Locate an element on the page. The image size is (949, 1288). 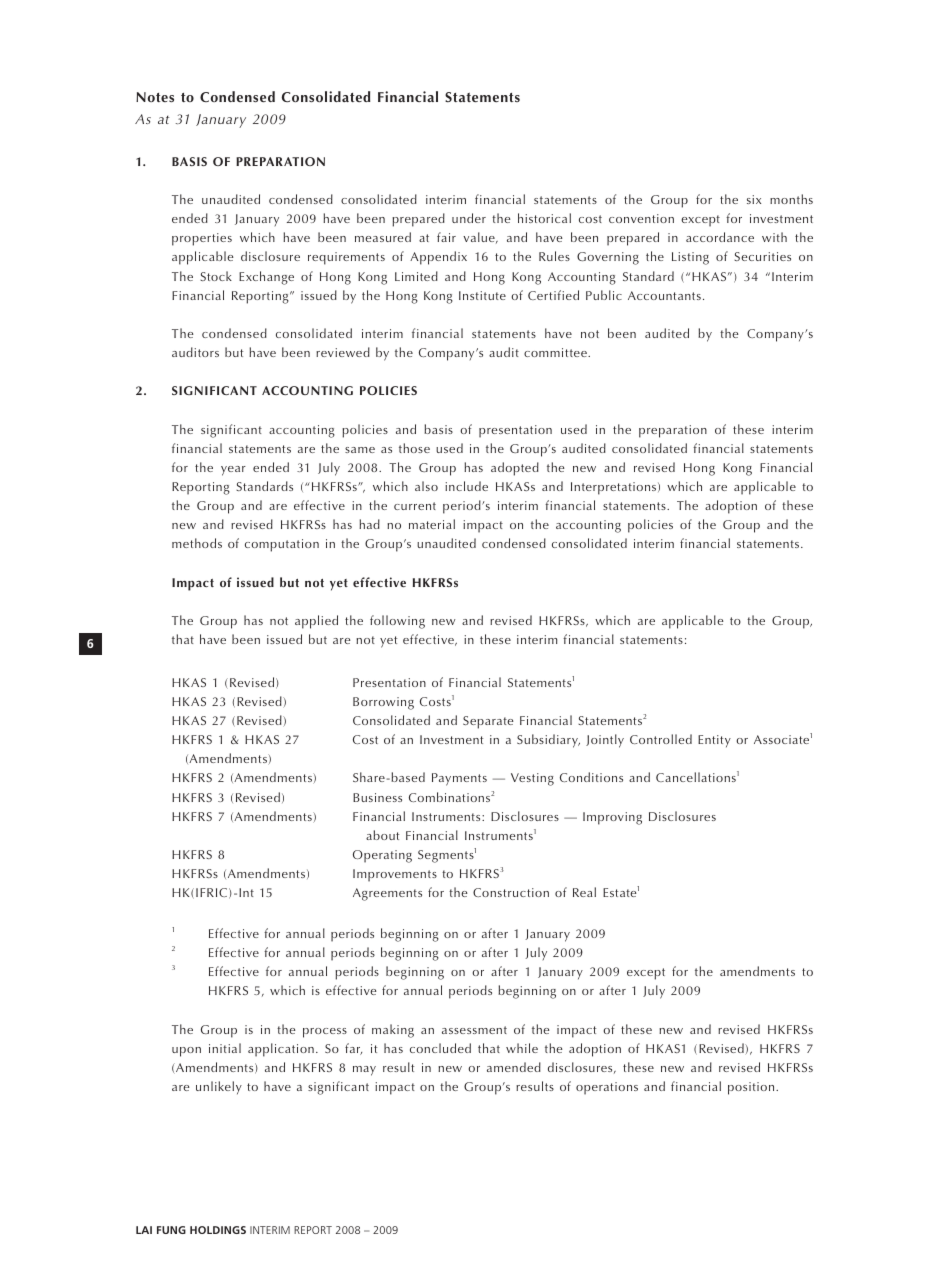
Accountants is located at coordinates (664, 295).
